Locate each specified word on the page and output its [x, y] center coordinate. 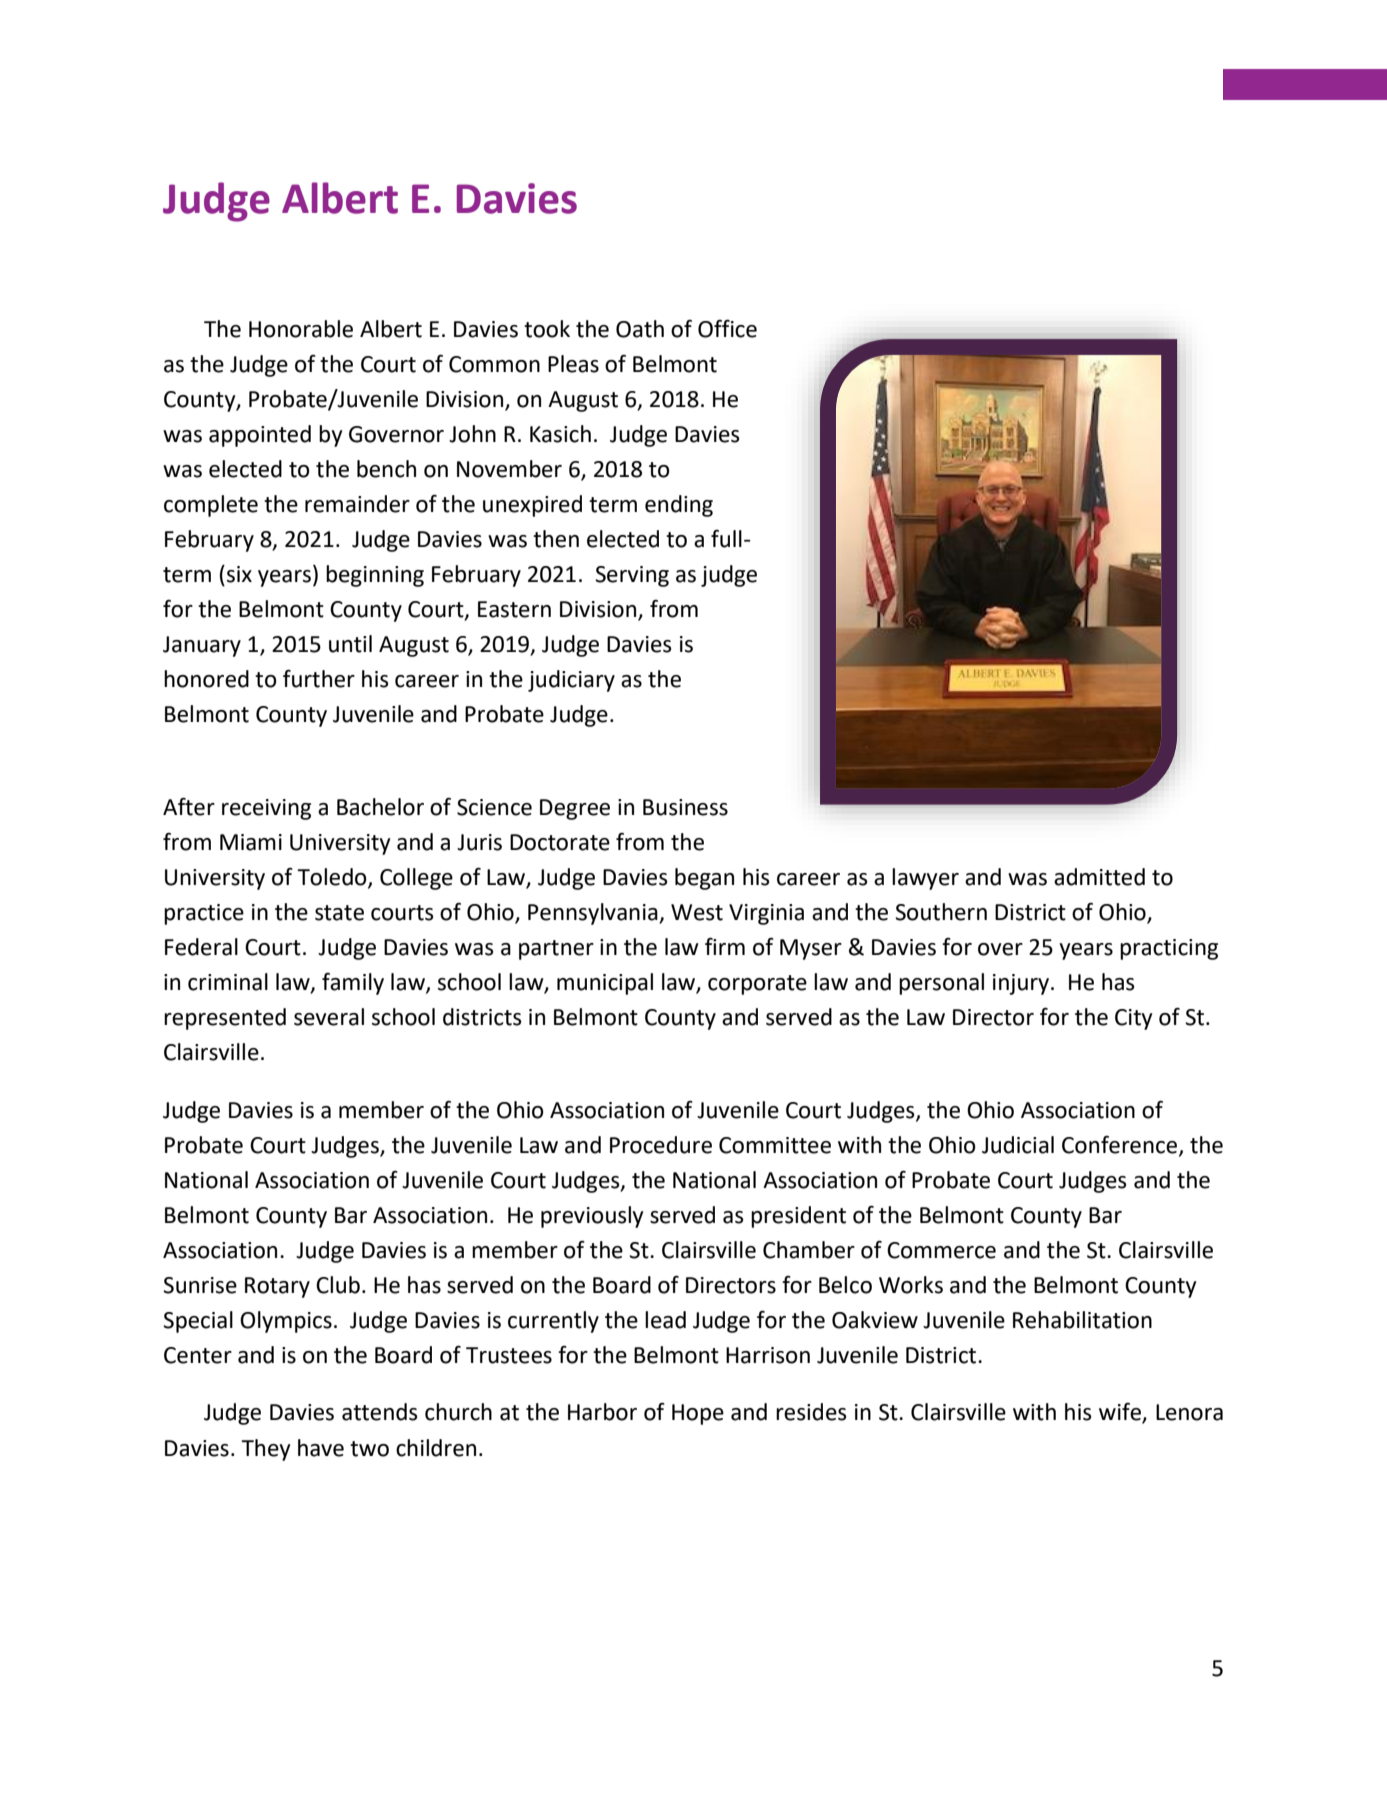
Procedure [661, 1145]
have [321, 1448]
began [704, 879]
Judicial [1018, 1145]
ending [679, 506]
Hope [698, 1414]
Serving [632, 576]
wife [1121, 1413]
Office [727, 328]
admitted [1099, 877]
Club [338, 1285]
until [350, 644]
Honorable [301, 329]
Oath [640, 329]
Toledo [333, 878]
